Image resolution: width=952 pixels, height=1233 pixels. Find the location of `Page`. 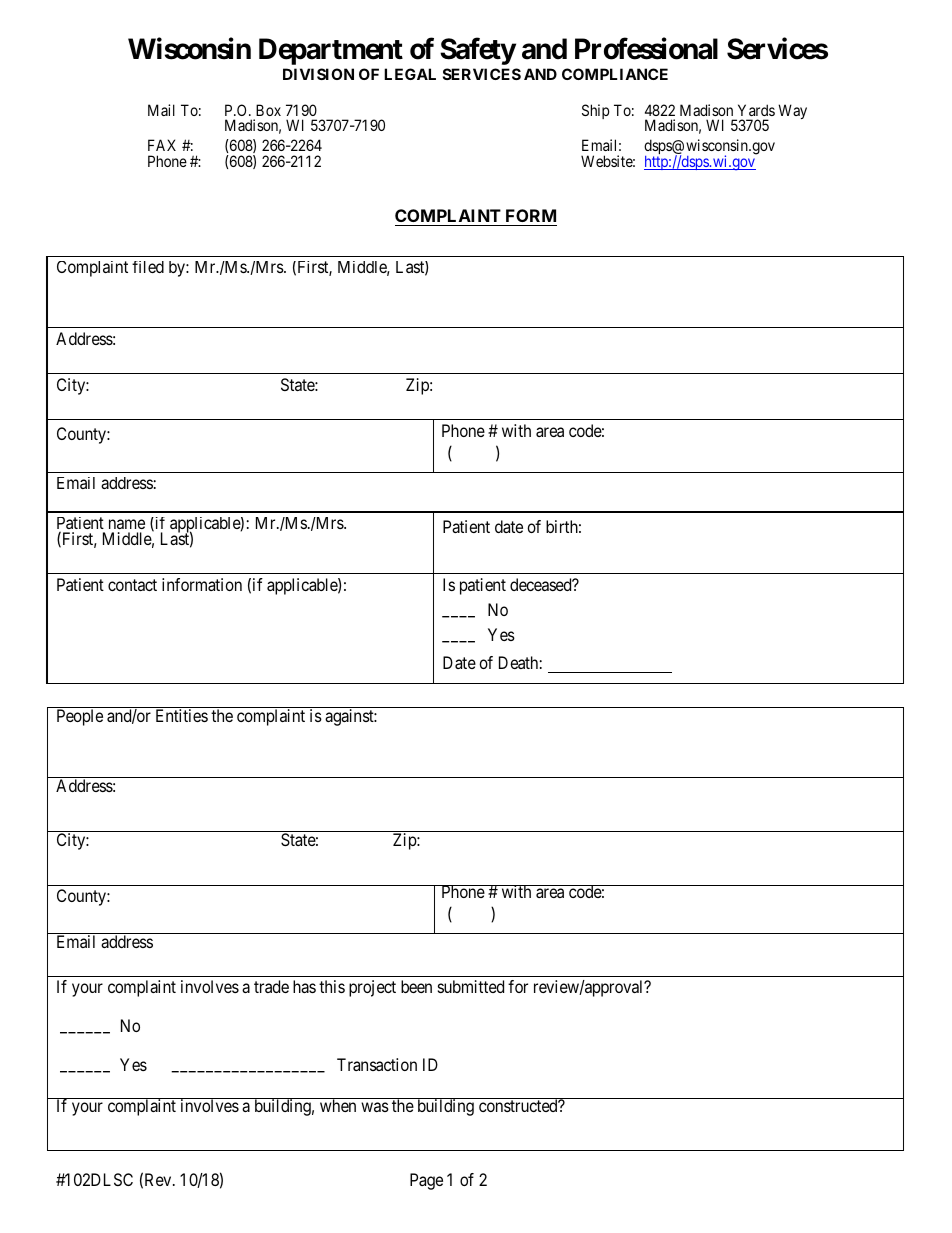

Page is located at coordinates (426, 1181).
